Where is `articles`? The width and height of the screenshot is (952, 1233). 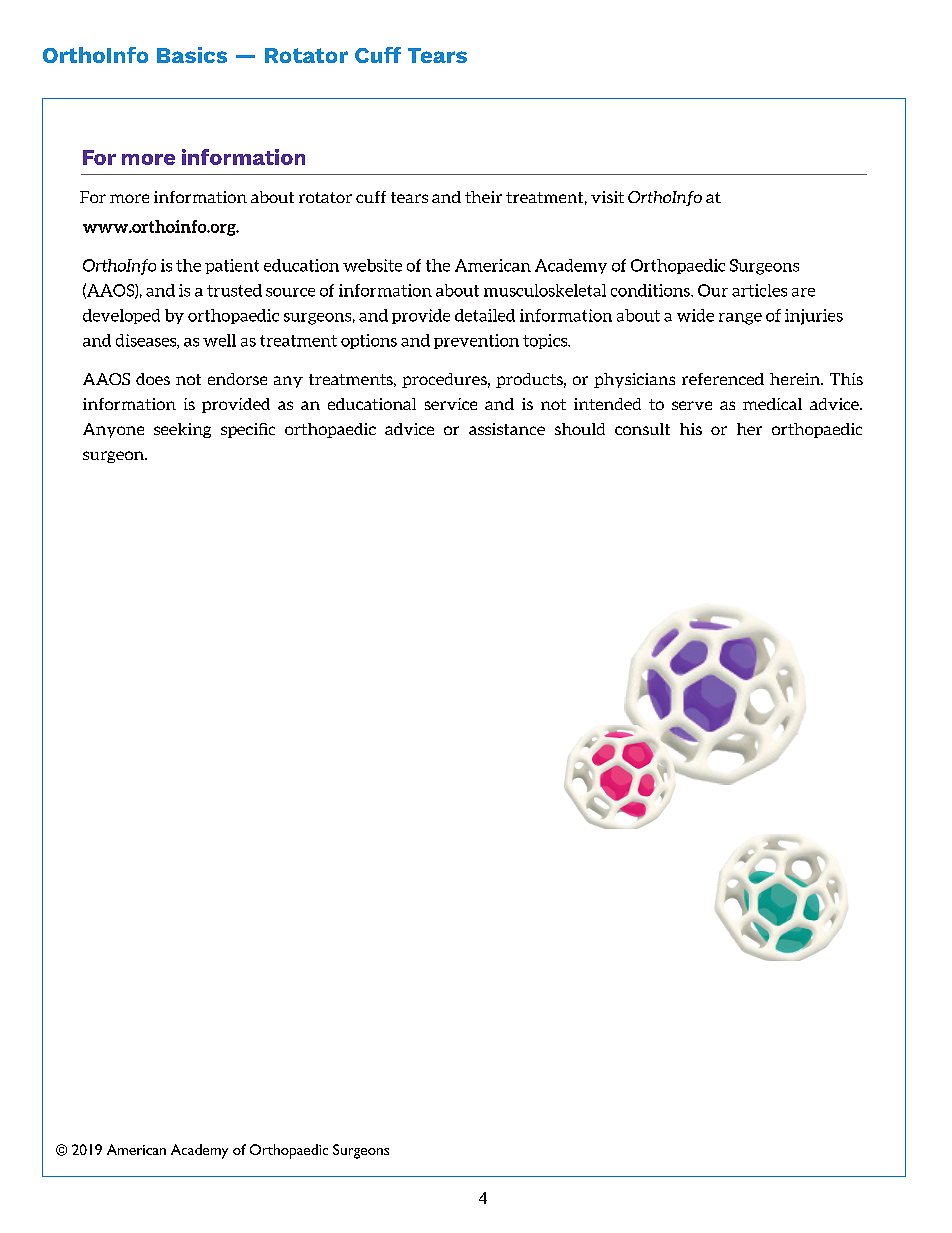 articles is located at coordinates (759, 290).
